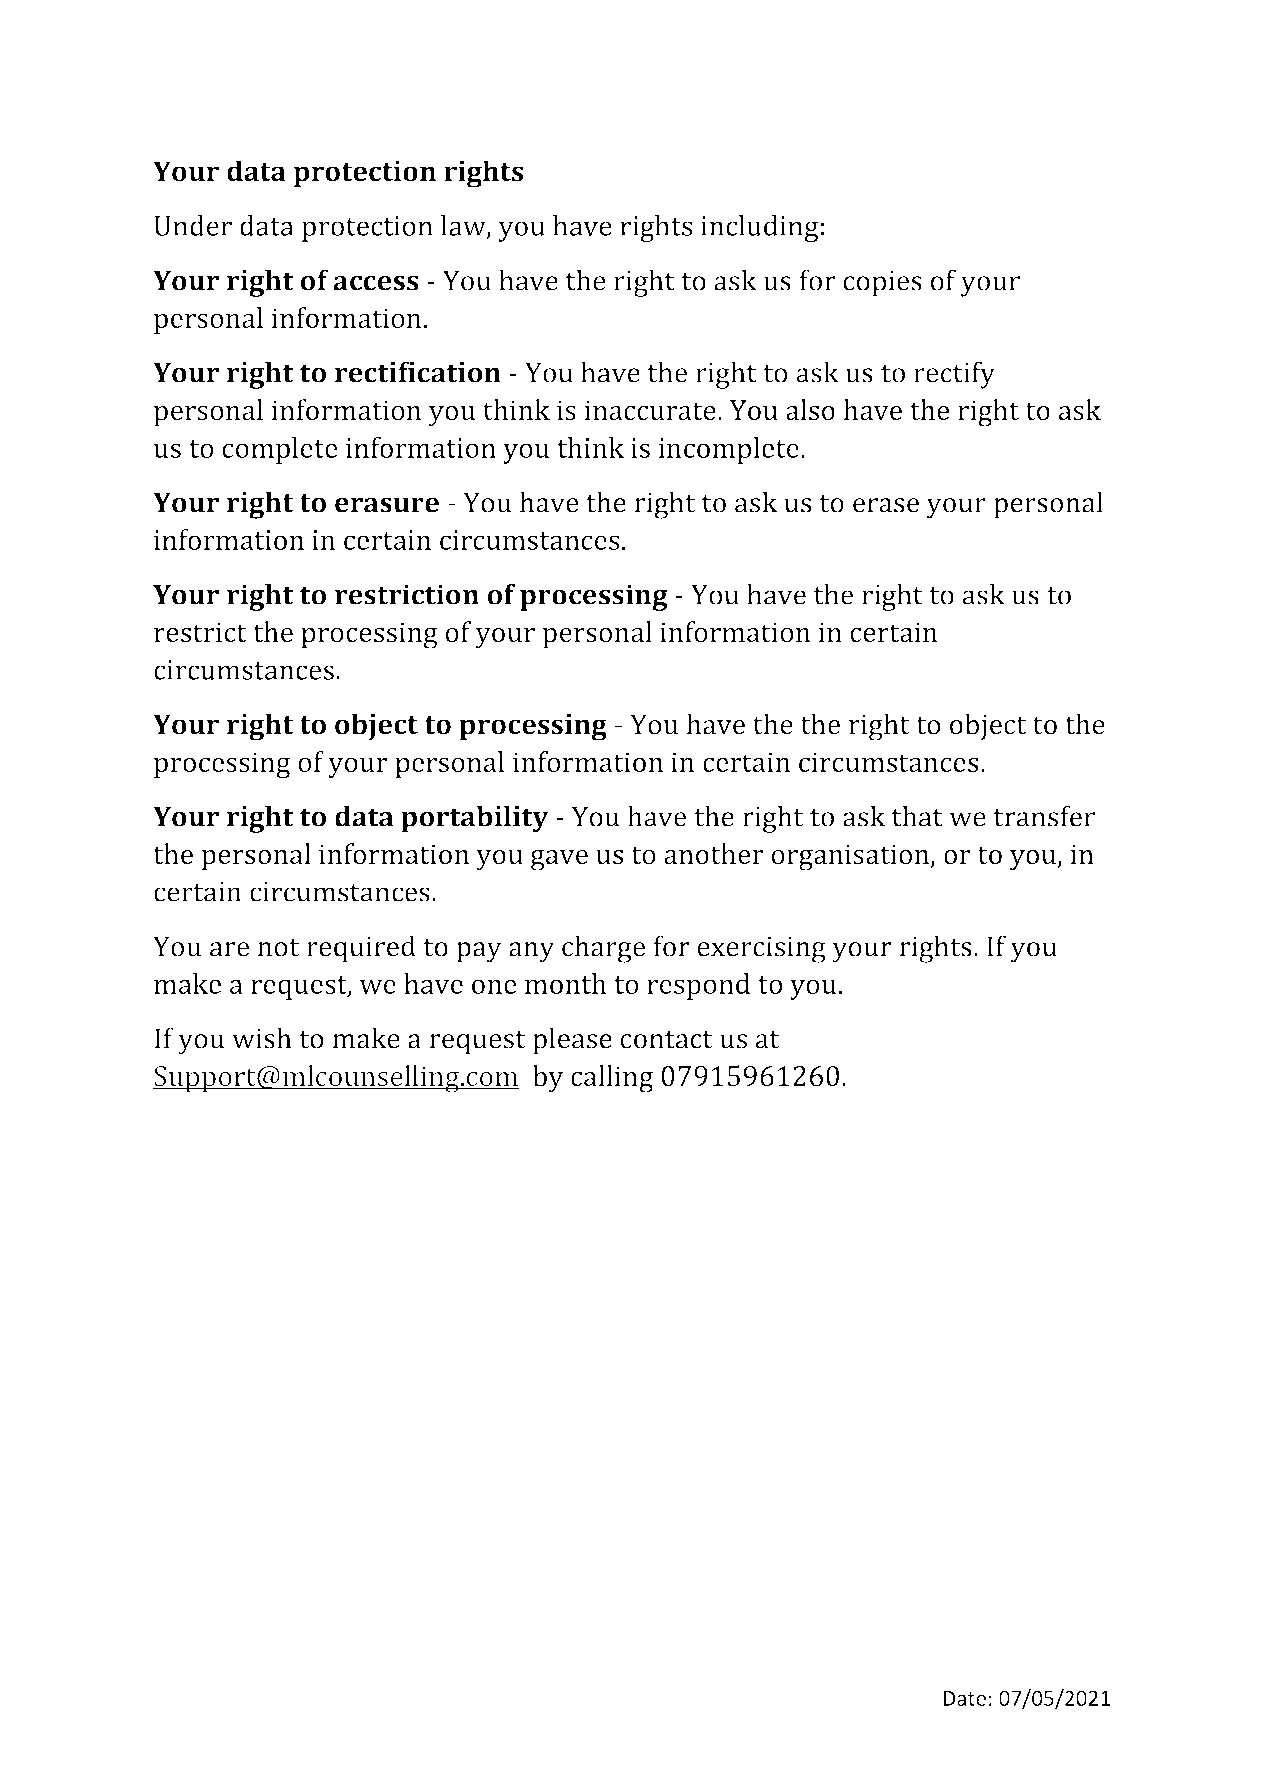 This screenshot has height=1787, width=1264. I want to click on gave, so click(559, 860).
